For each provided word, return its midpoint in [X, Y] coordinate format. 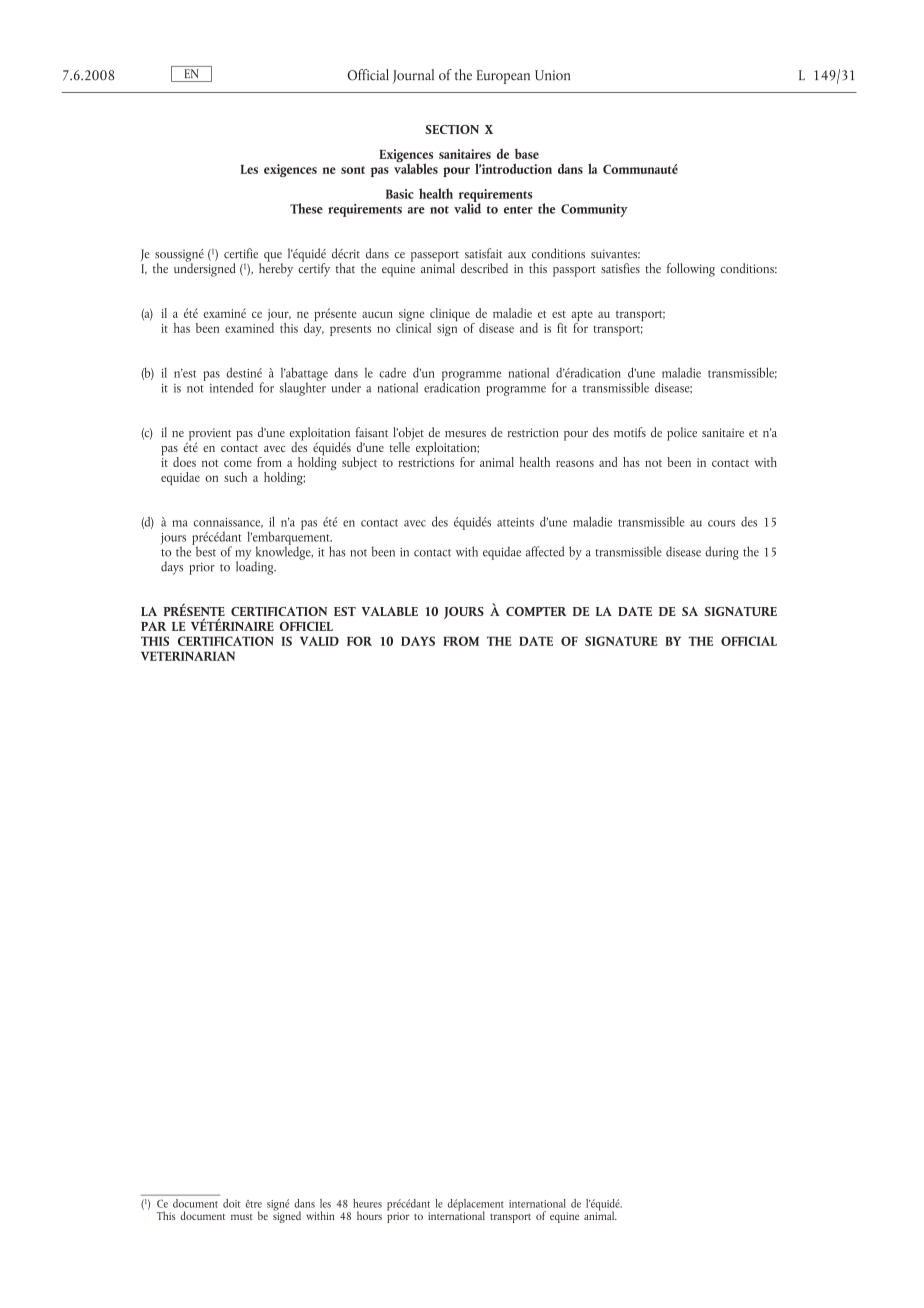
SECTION [452, 129]
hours [369, 1215]
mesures [465, 434]
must [242, 1217]
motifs [630, 432]
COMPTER [536, 611]
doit [231, 1203]
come [238, 463]
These [306, 208]
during [722, 553]
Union [552, 75]
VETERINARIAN [188, 656]
